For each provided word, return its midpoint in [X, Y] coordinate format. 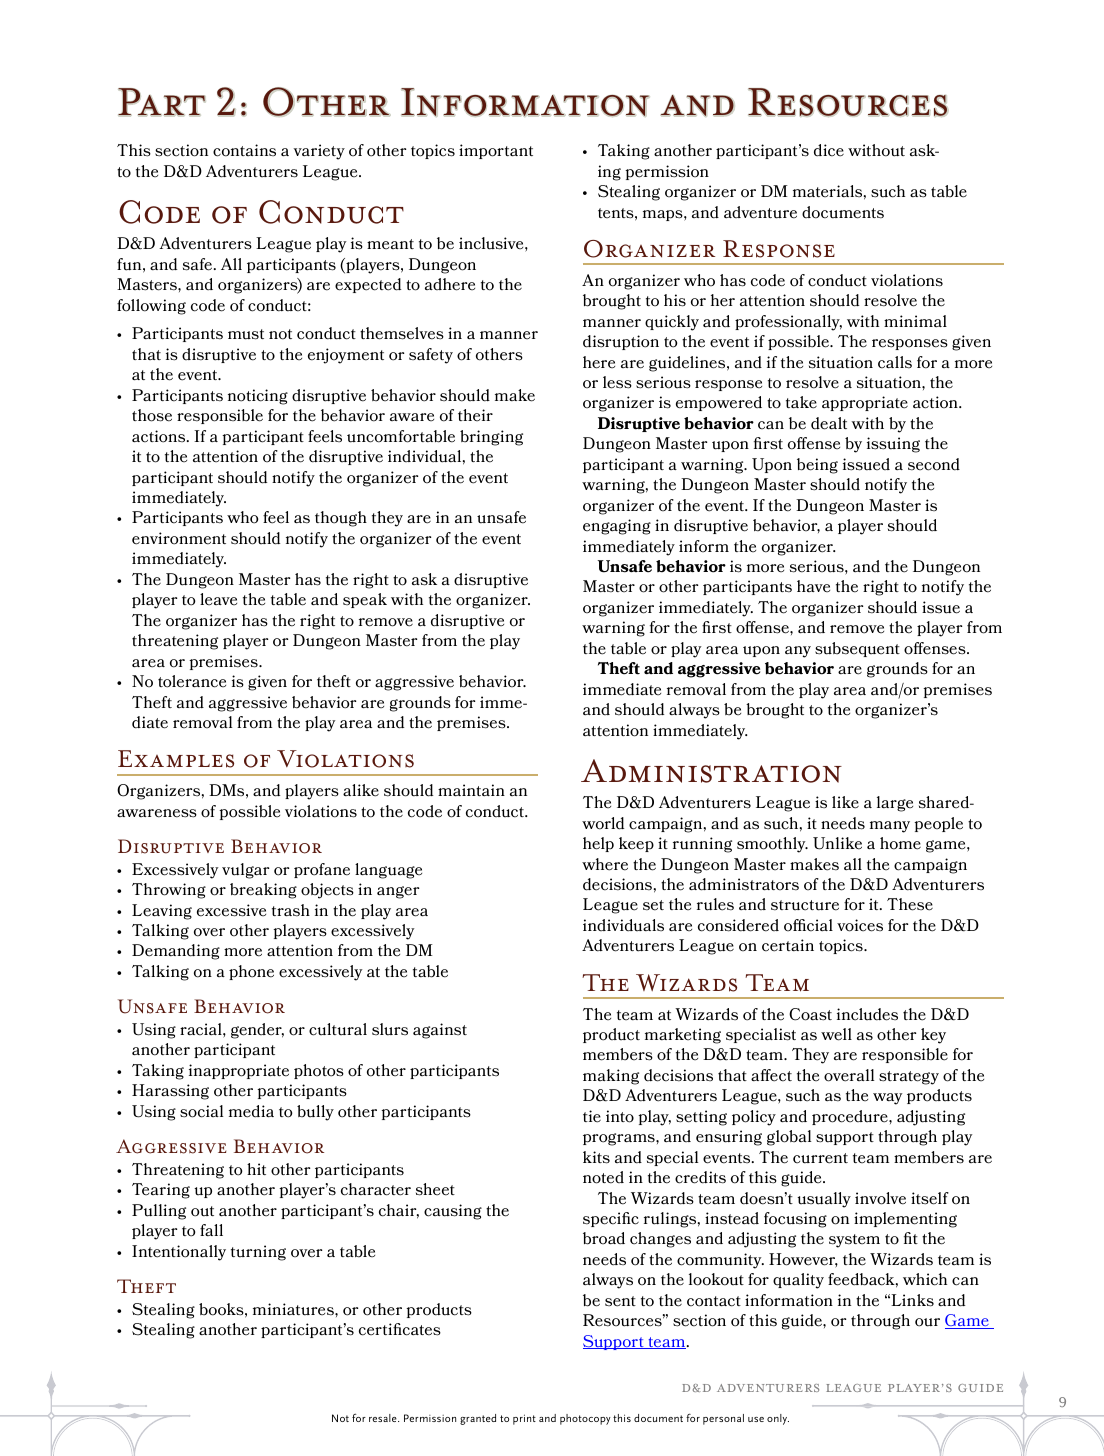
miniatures [294, 1309]
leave [218, 599]
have [813, 586]
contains [244, 150]
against [440, 1031]
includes [867, 1014]
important [496, 151]
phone [251, 972]
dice [829, 150]
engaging [617, 527]
